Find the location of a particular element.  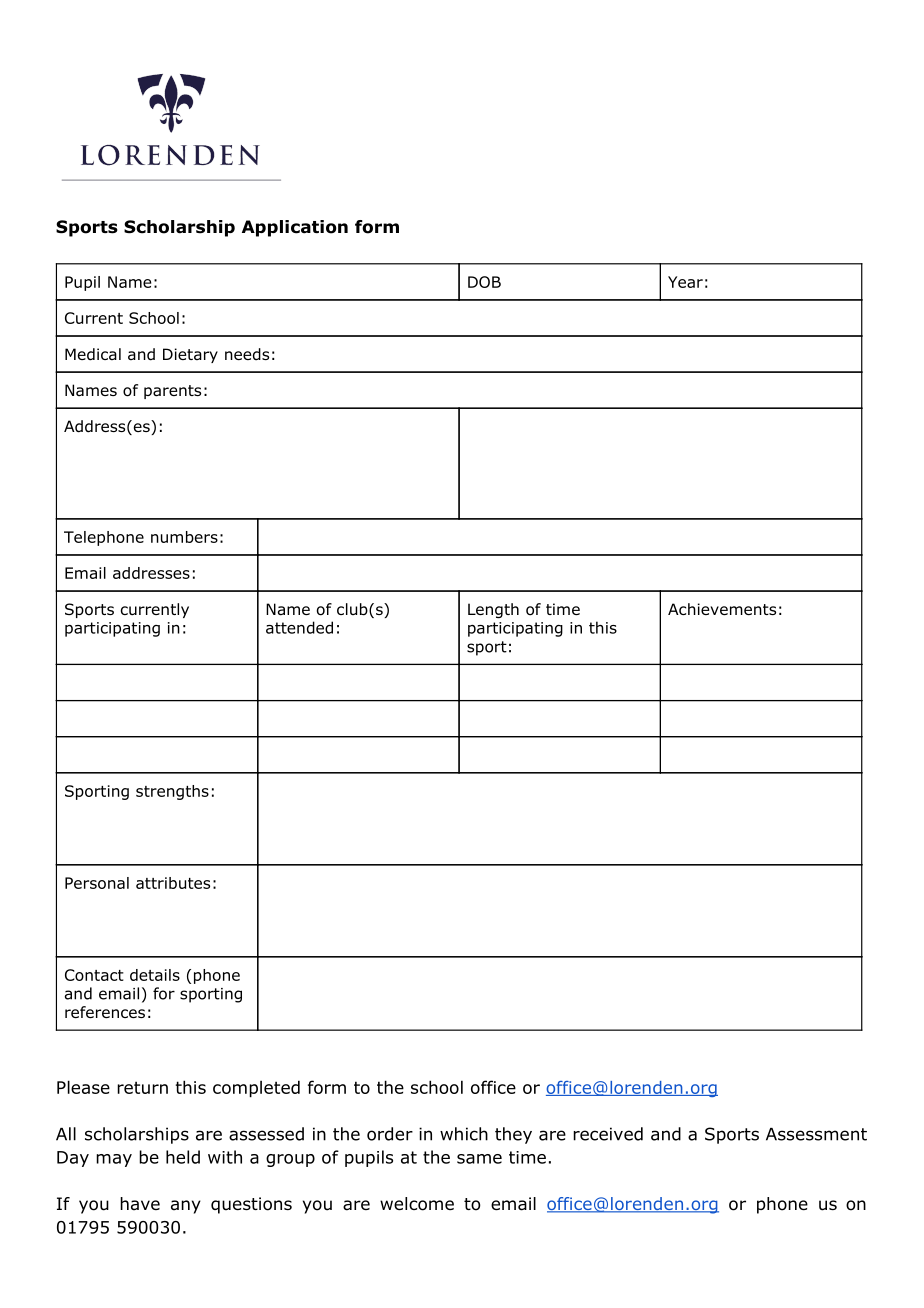

DOB is located at coordinates (484, 282).
